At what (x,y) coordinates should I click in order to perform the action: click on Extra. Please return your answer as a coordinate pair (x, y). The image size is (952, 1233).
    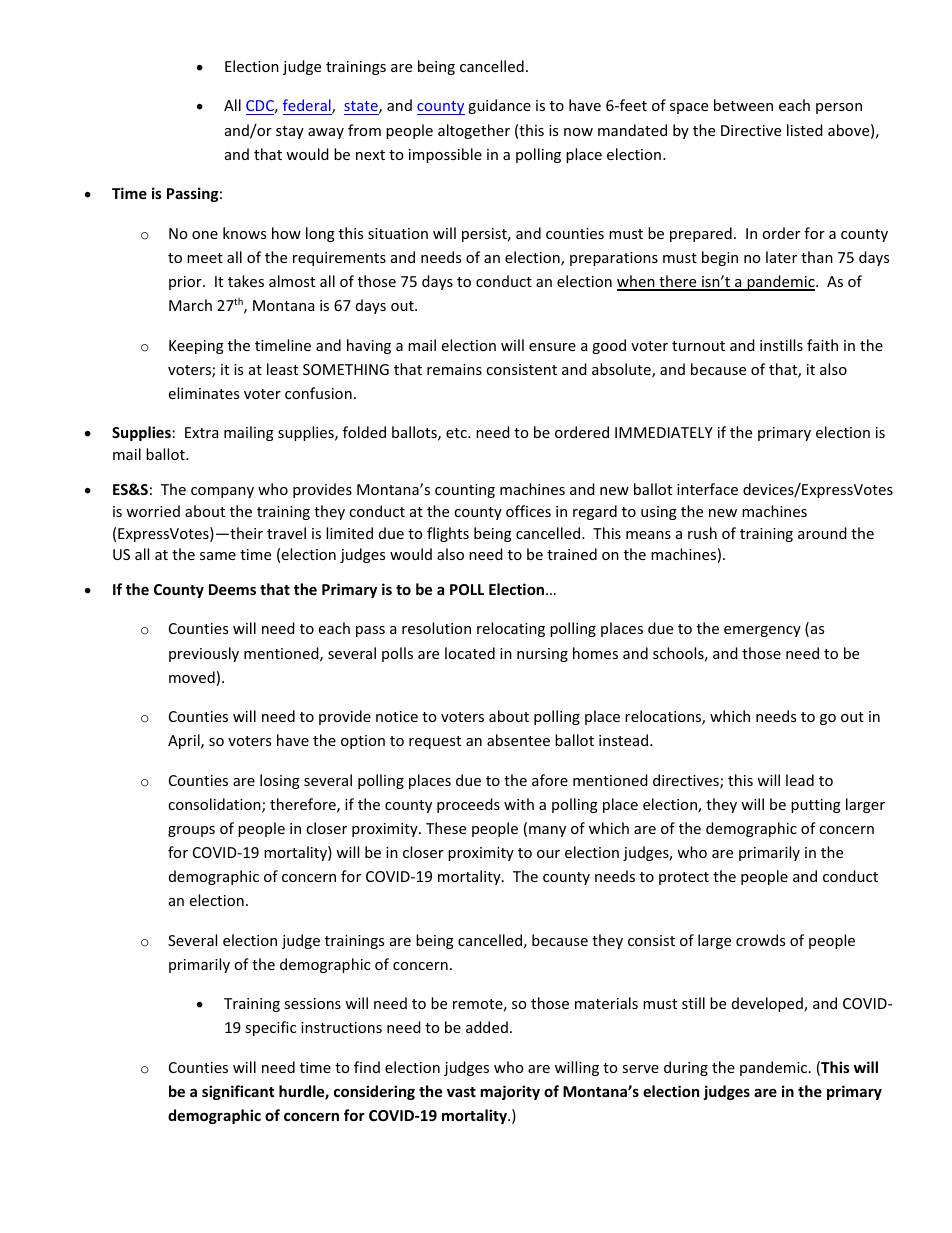
    Looking at the image, I should click on (201, 432).
